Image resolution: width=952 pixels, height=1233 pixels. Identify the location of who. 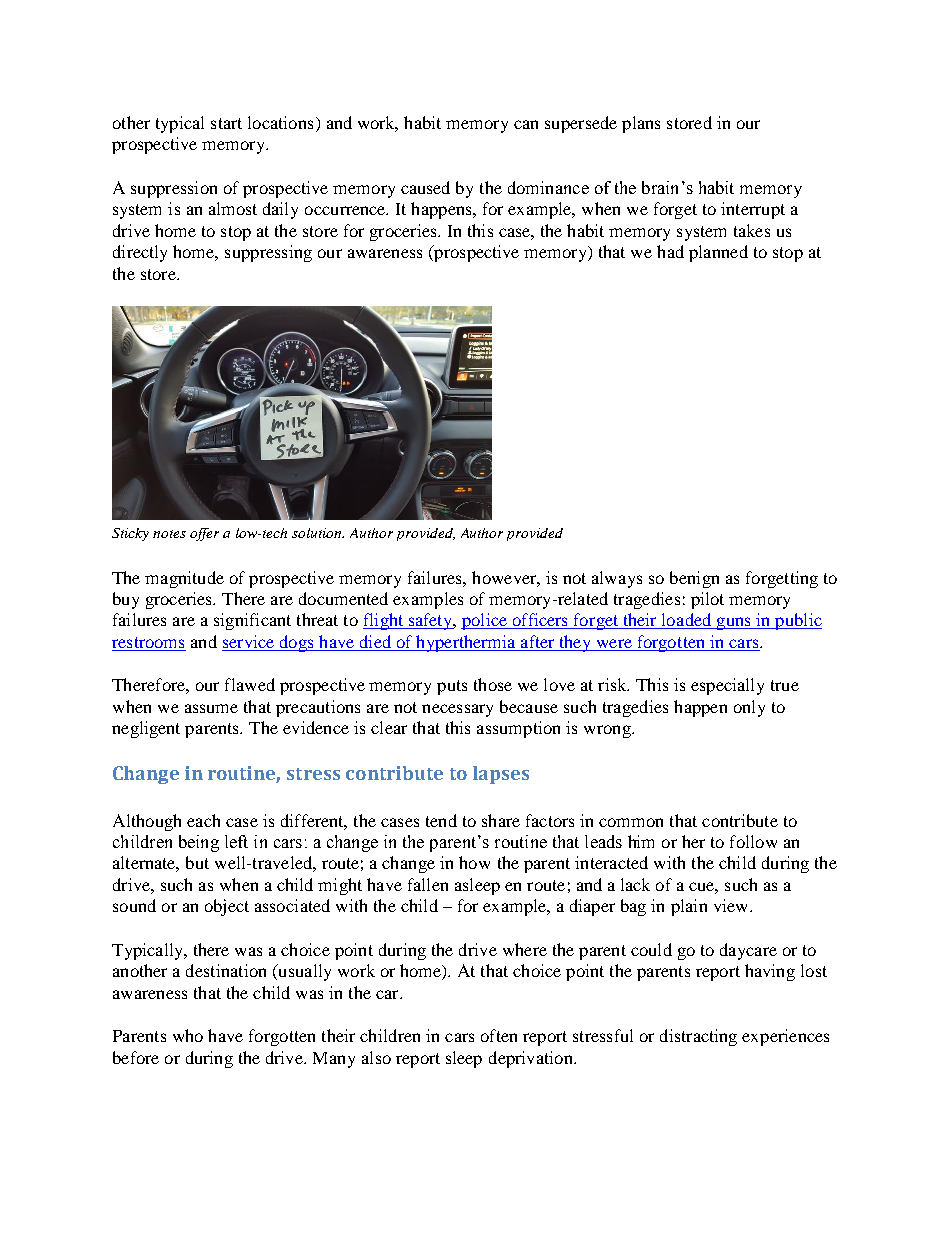
(188, 1035).
